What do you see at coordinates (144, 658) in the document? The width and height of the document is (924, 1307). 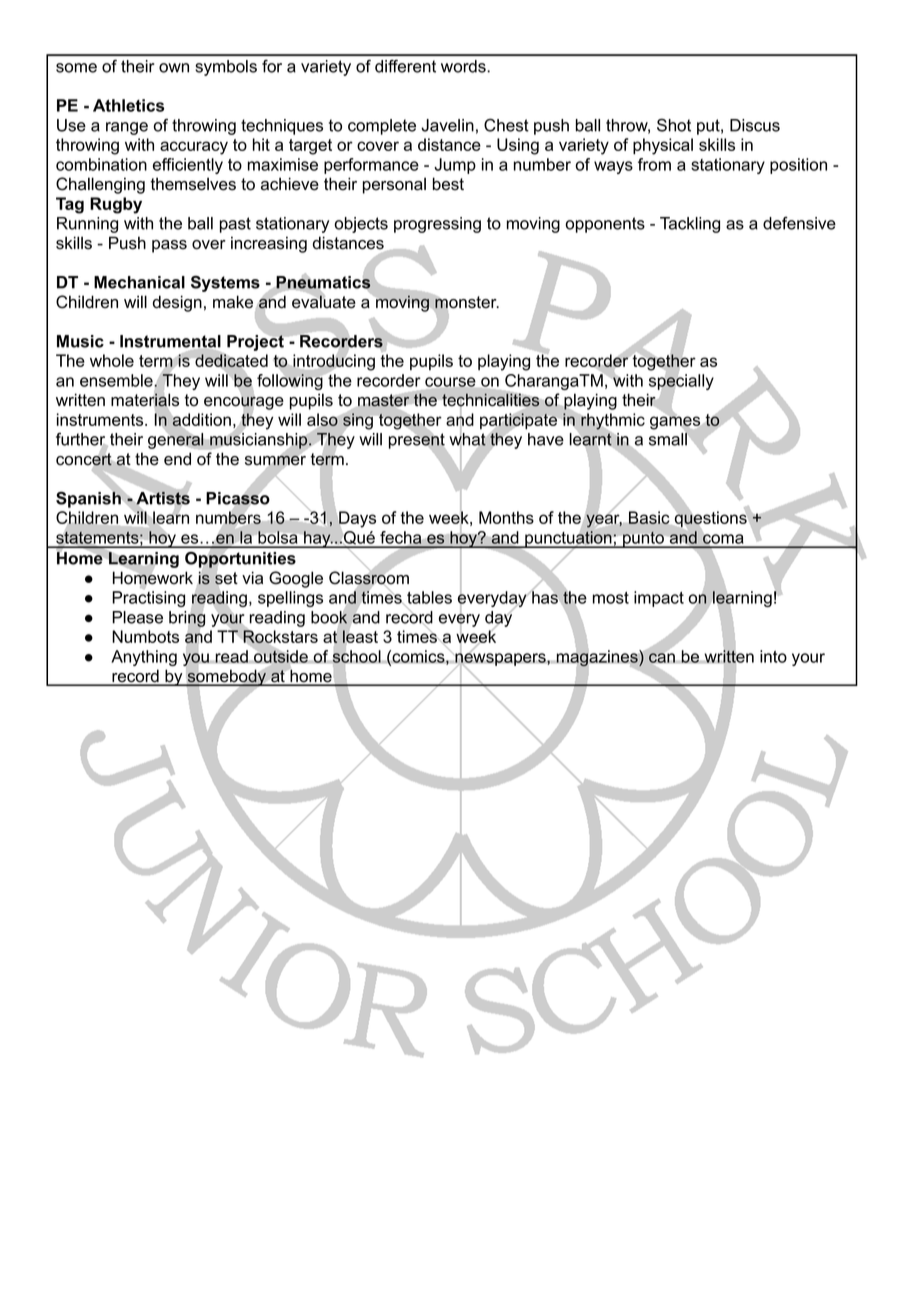 I see `Anything` at bounding box center [144, 658].
